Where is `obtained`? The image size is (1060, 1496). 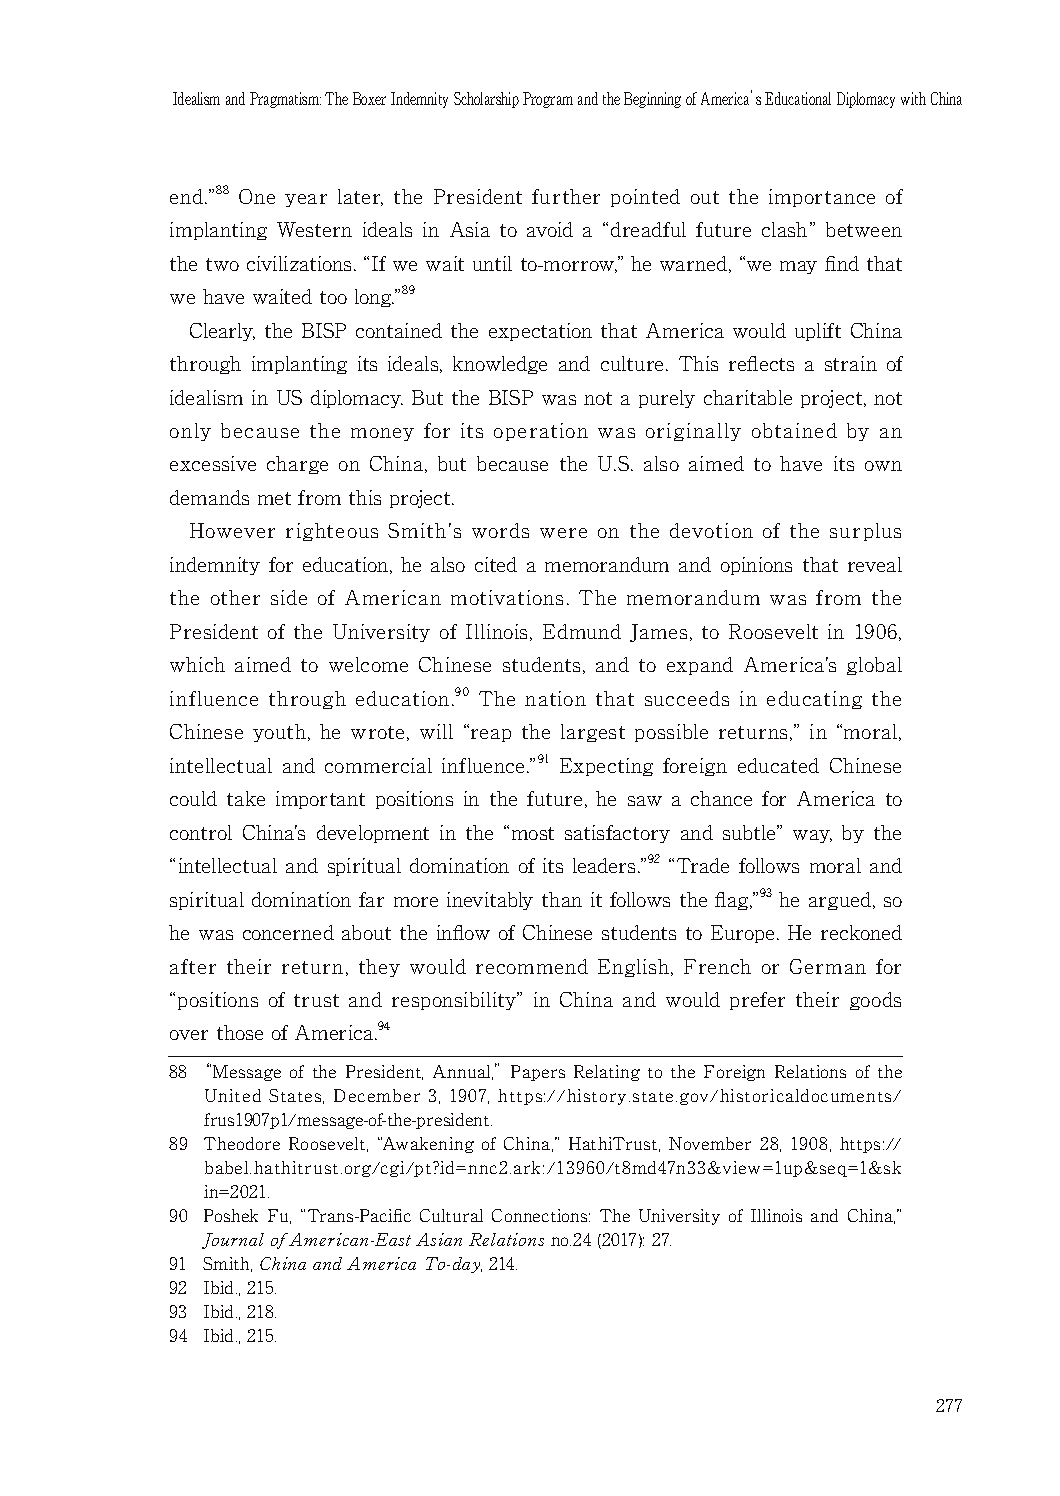 obtained is located at coordinates (794, 430).
